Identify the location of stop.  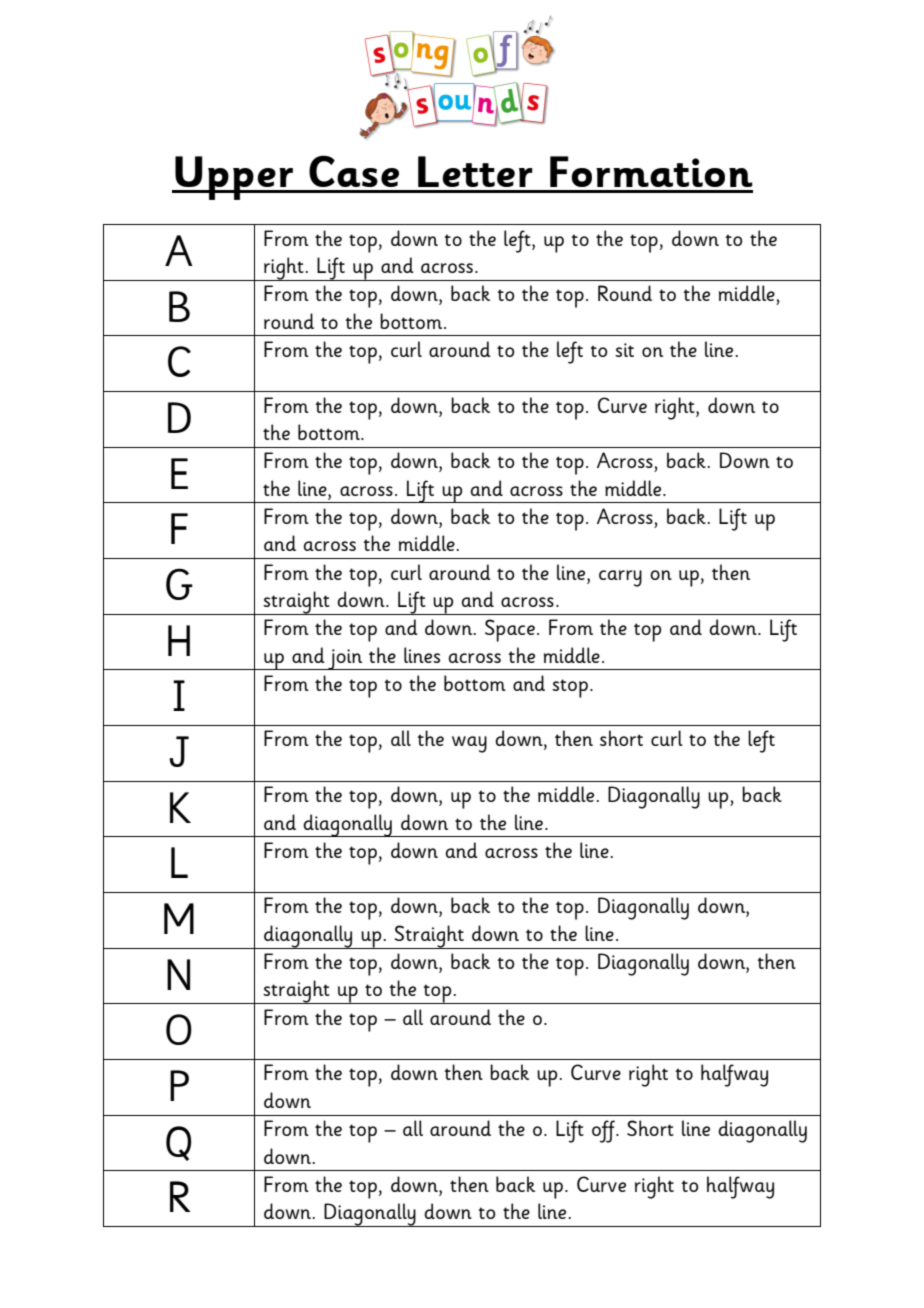
(570, 688).
